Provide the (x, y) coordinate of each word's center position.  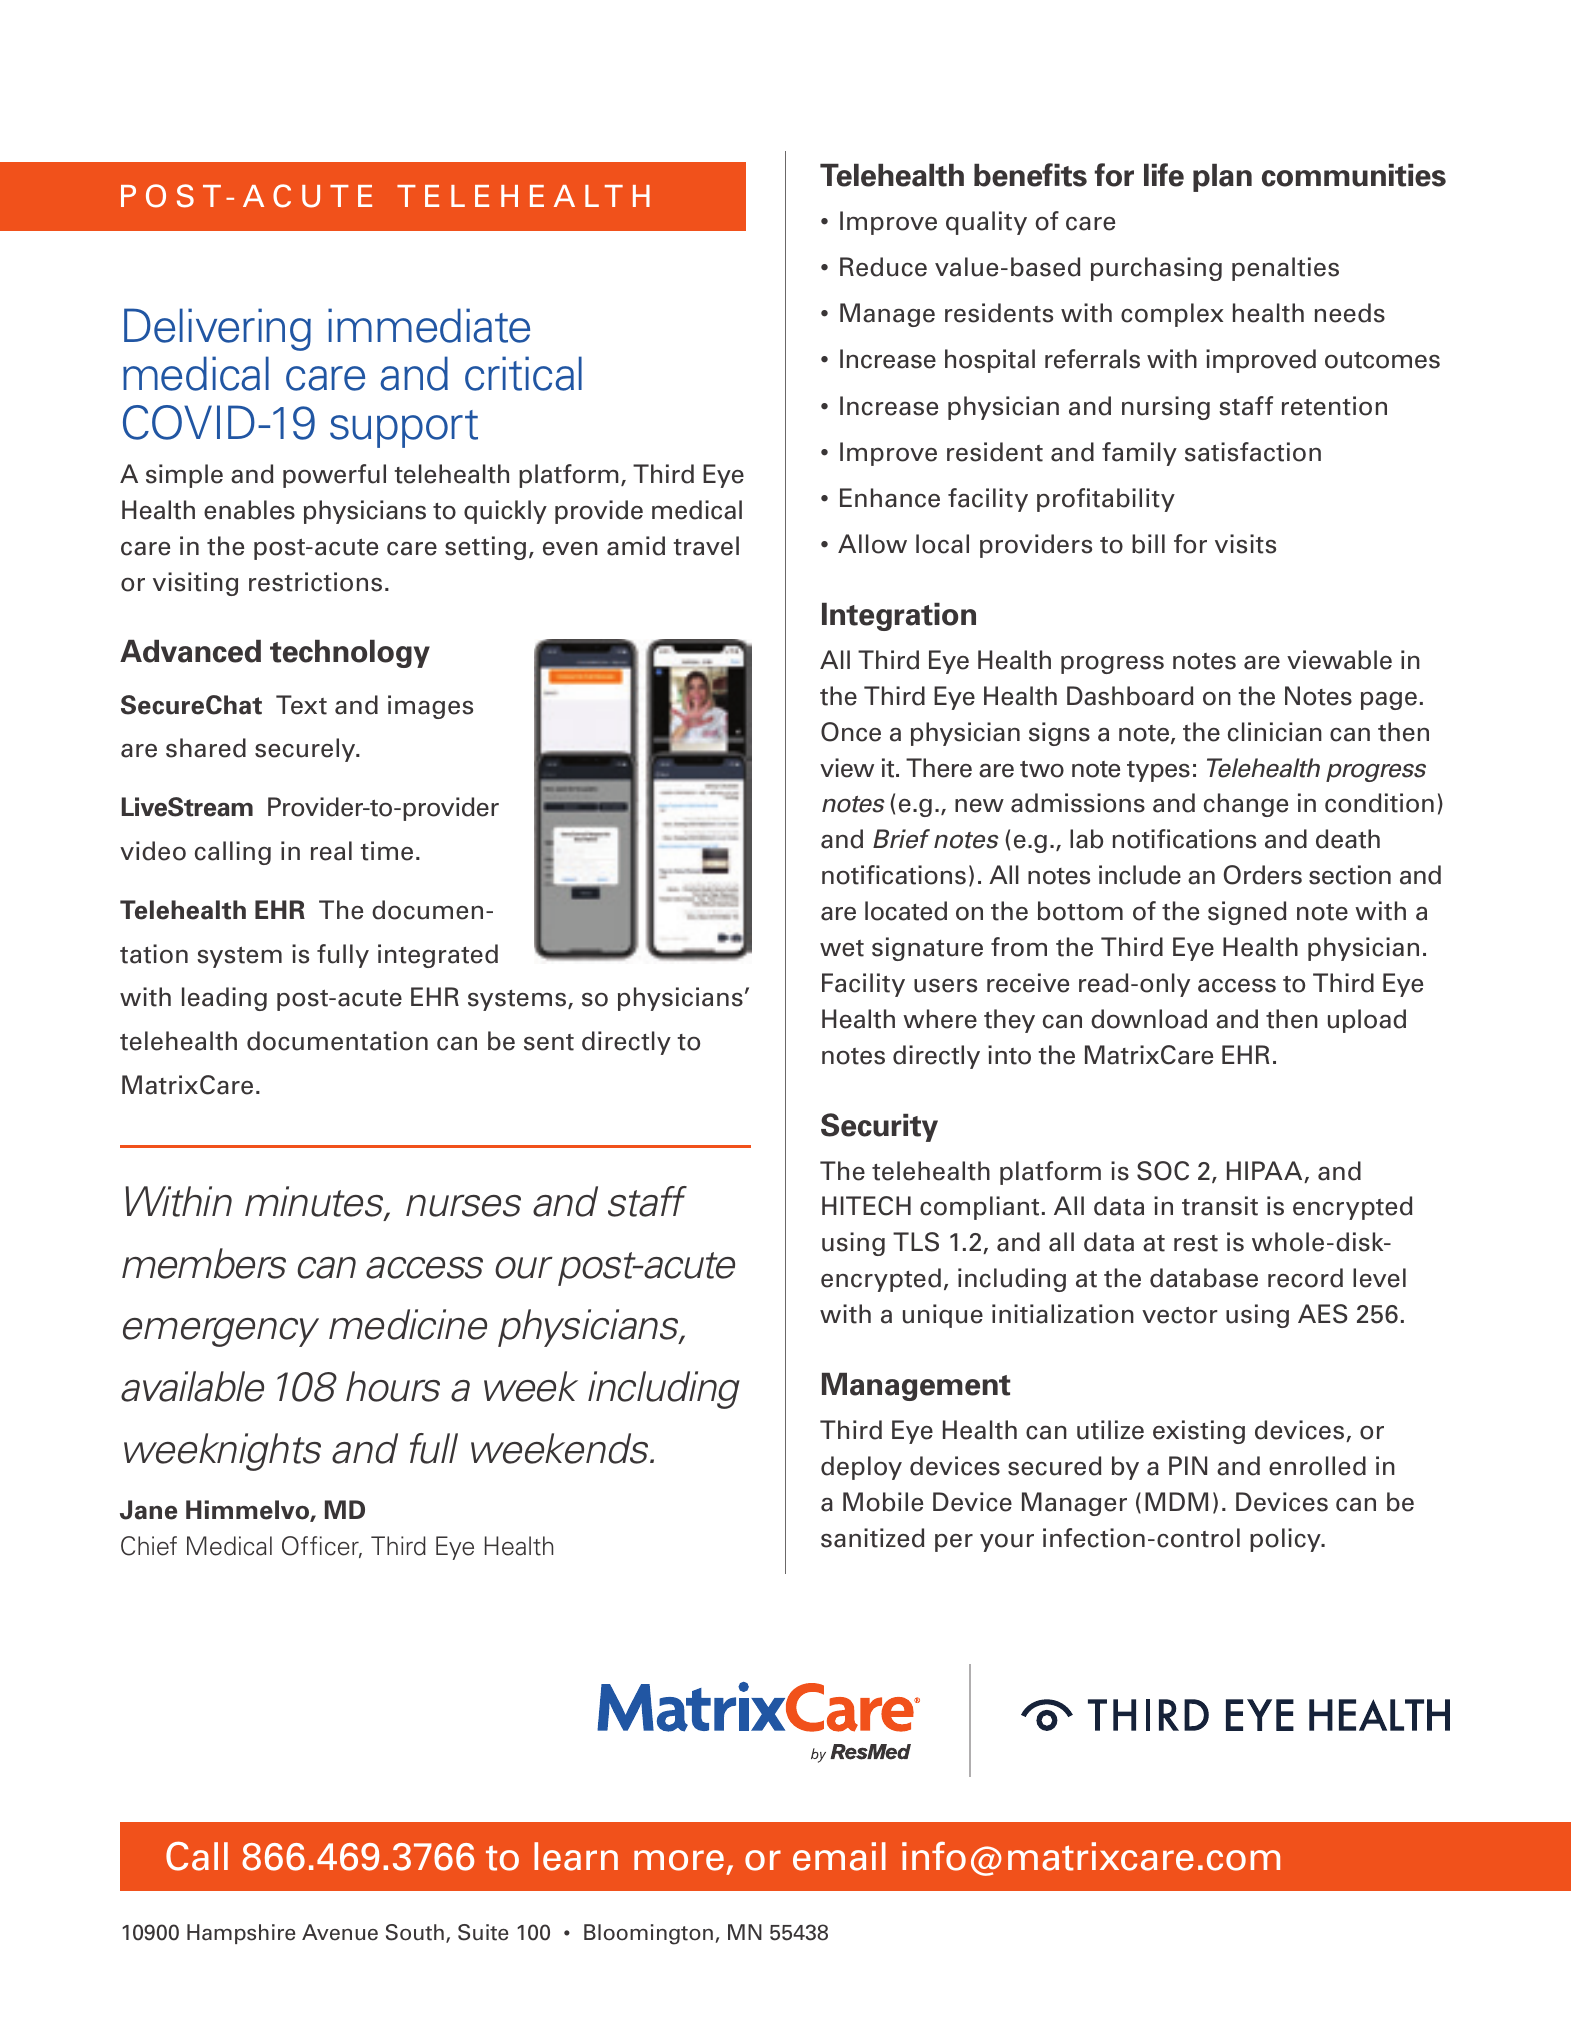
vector (1180, 1315)
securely (306, 750)
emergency (221, 1332)
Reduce (883, 267)
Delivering (217, 329)
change (1246, 805)
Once (851, 732)
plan (1222, 178)
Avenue (340, 1932)
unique (943, 1316)
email (839, 1856)
